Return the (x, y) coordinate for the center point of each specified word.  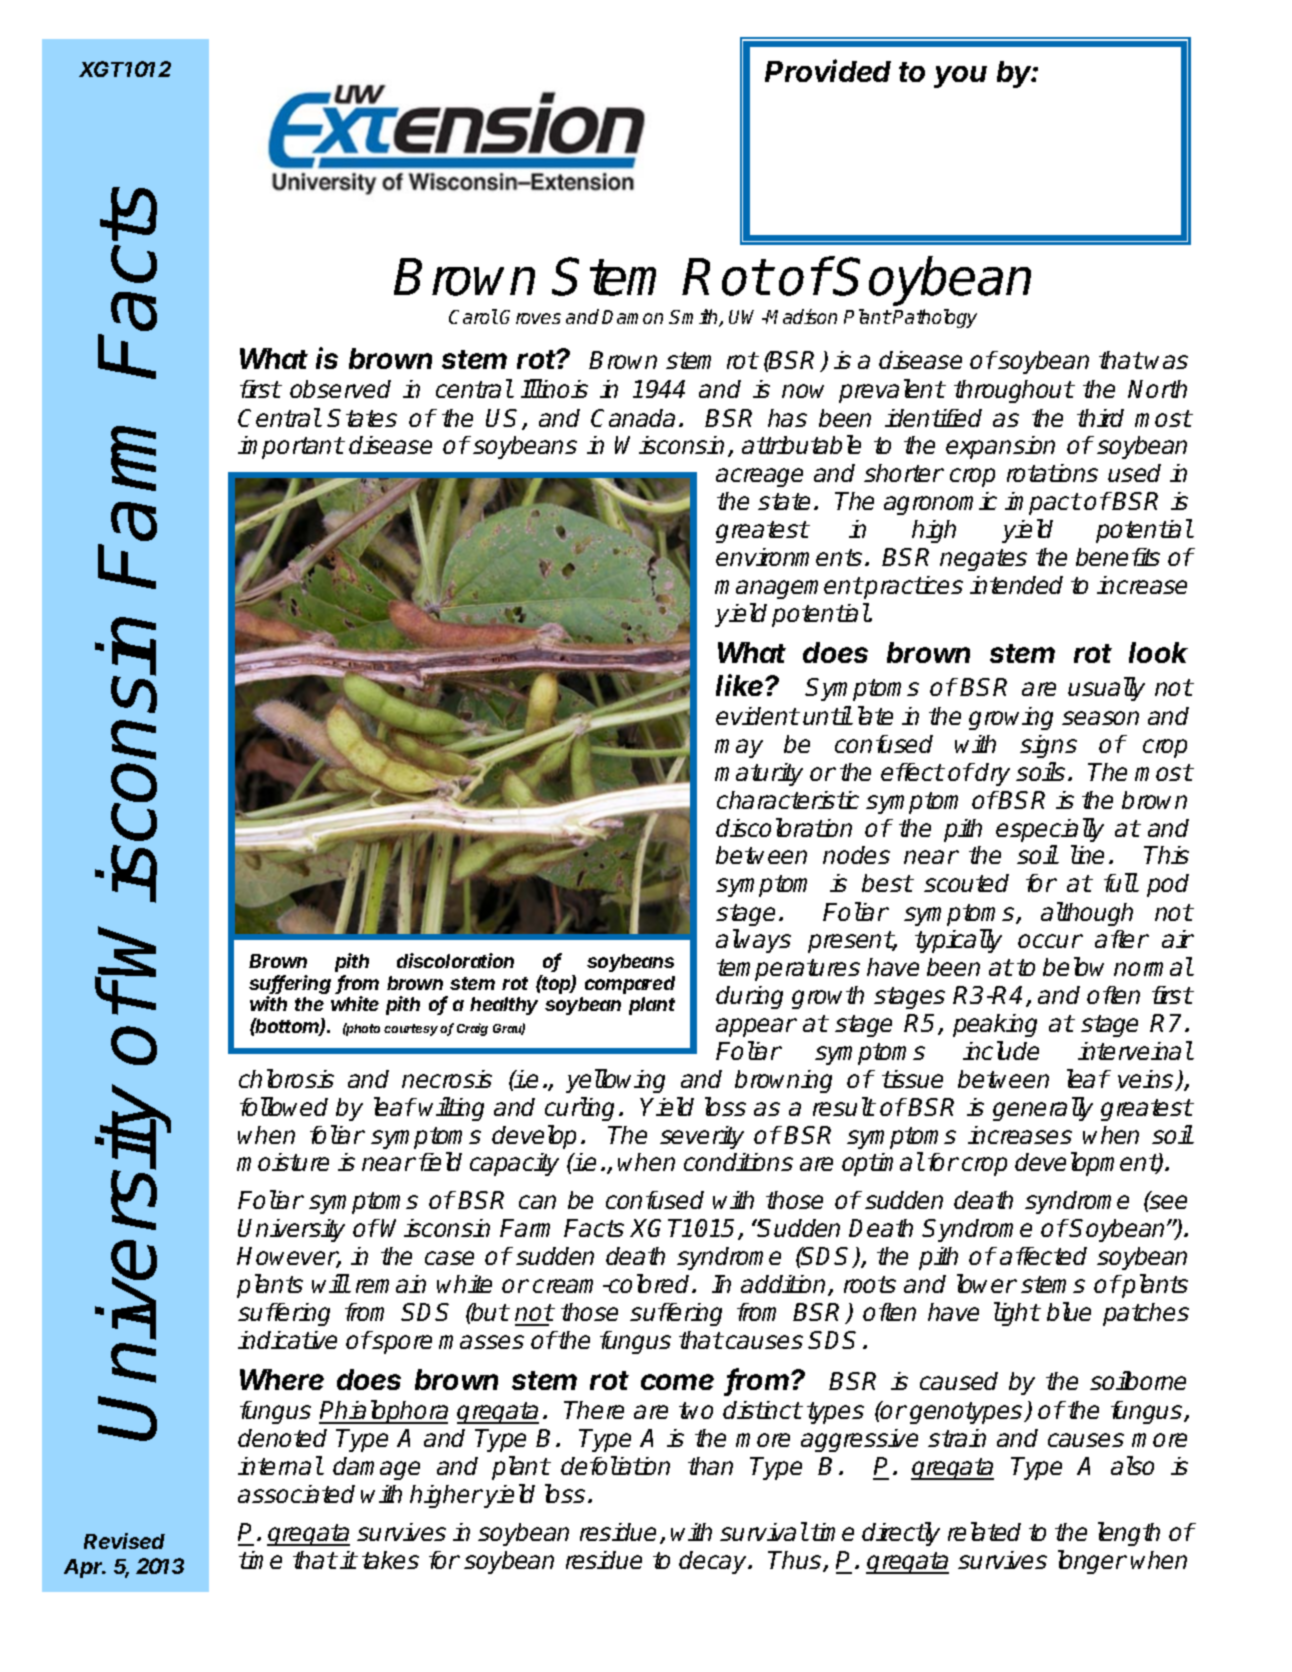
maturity (759, 774)
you (960, 77)
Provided (828, 70)
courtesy (412, 1030)
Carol (473, 316)
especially (1050, 830)
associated (296, 1494)
